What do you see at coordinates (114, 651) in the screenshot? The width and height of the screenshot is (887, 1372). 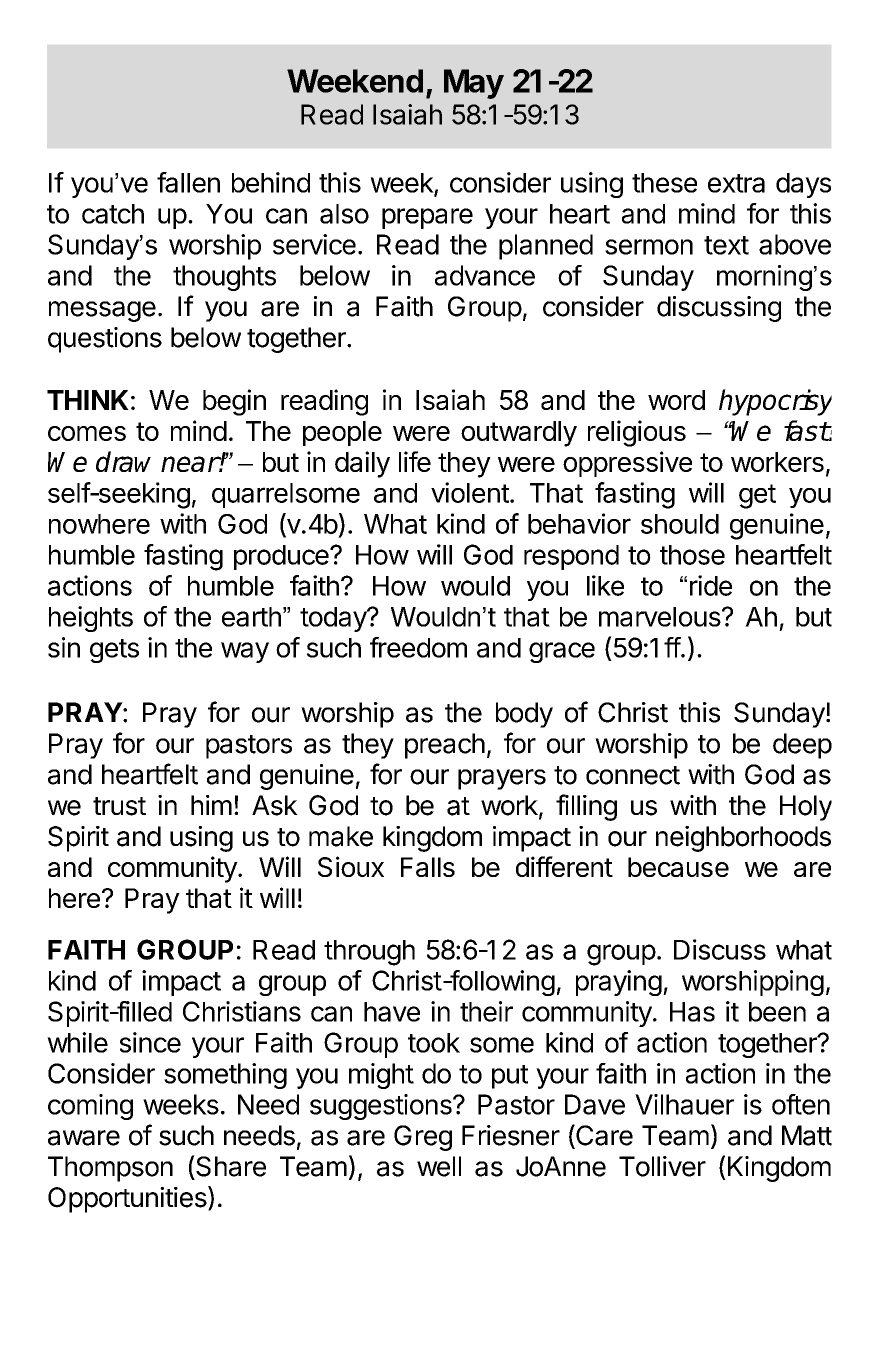 I see `gets` at bounding box center [114, 651].
